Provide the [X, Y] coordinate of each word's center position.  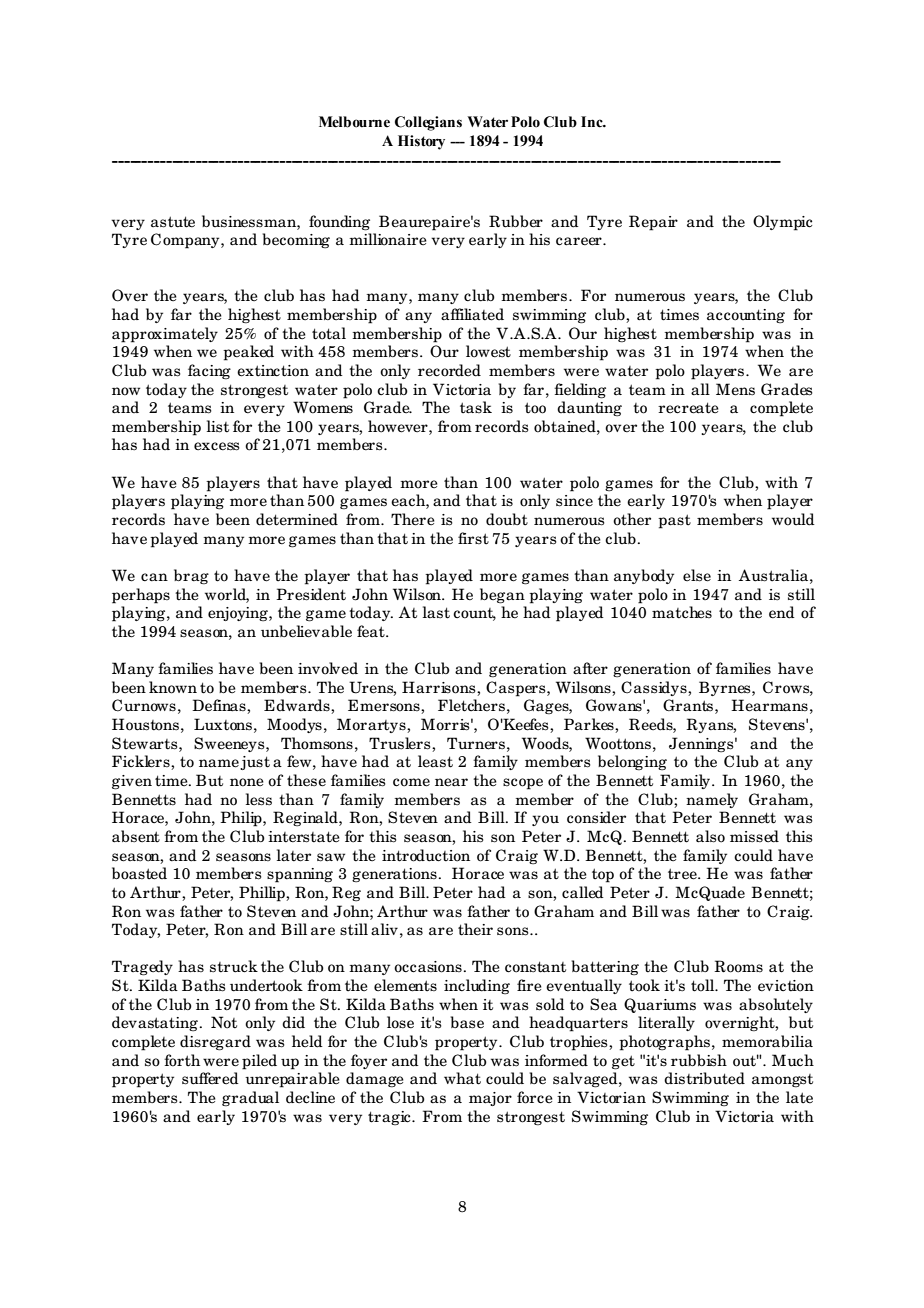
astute [173, 222]
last [436, 612]
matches [682, 612]
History [421, 142]
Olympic [782, 223]
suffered [210, 1078]
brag [191, 577]
